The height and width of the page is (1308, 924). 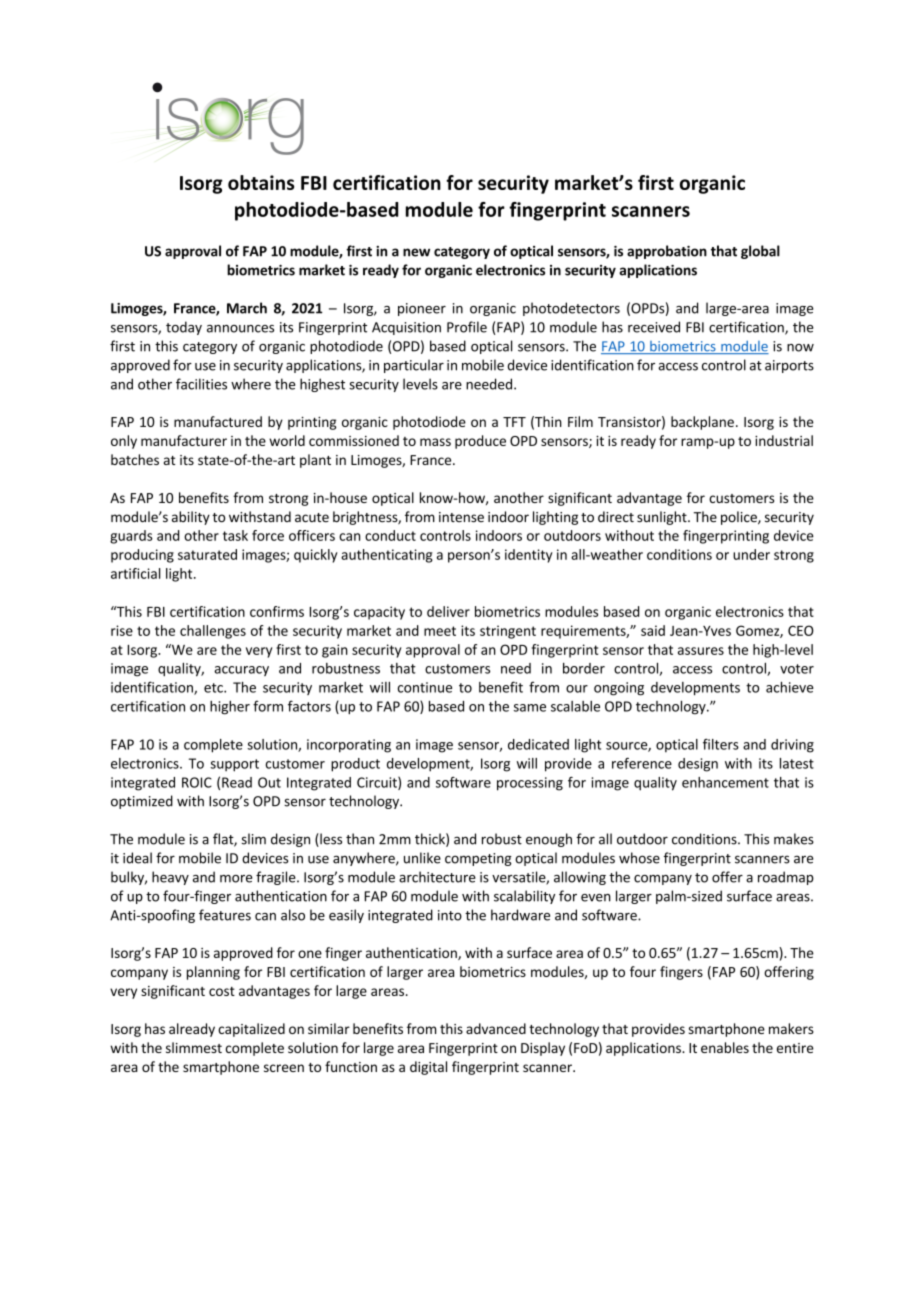 What do you see at coordinates (218, 421) in the page?
I see `manufactured` at bounding box center [218, 421].
